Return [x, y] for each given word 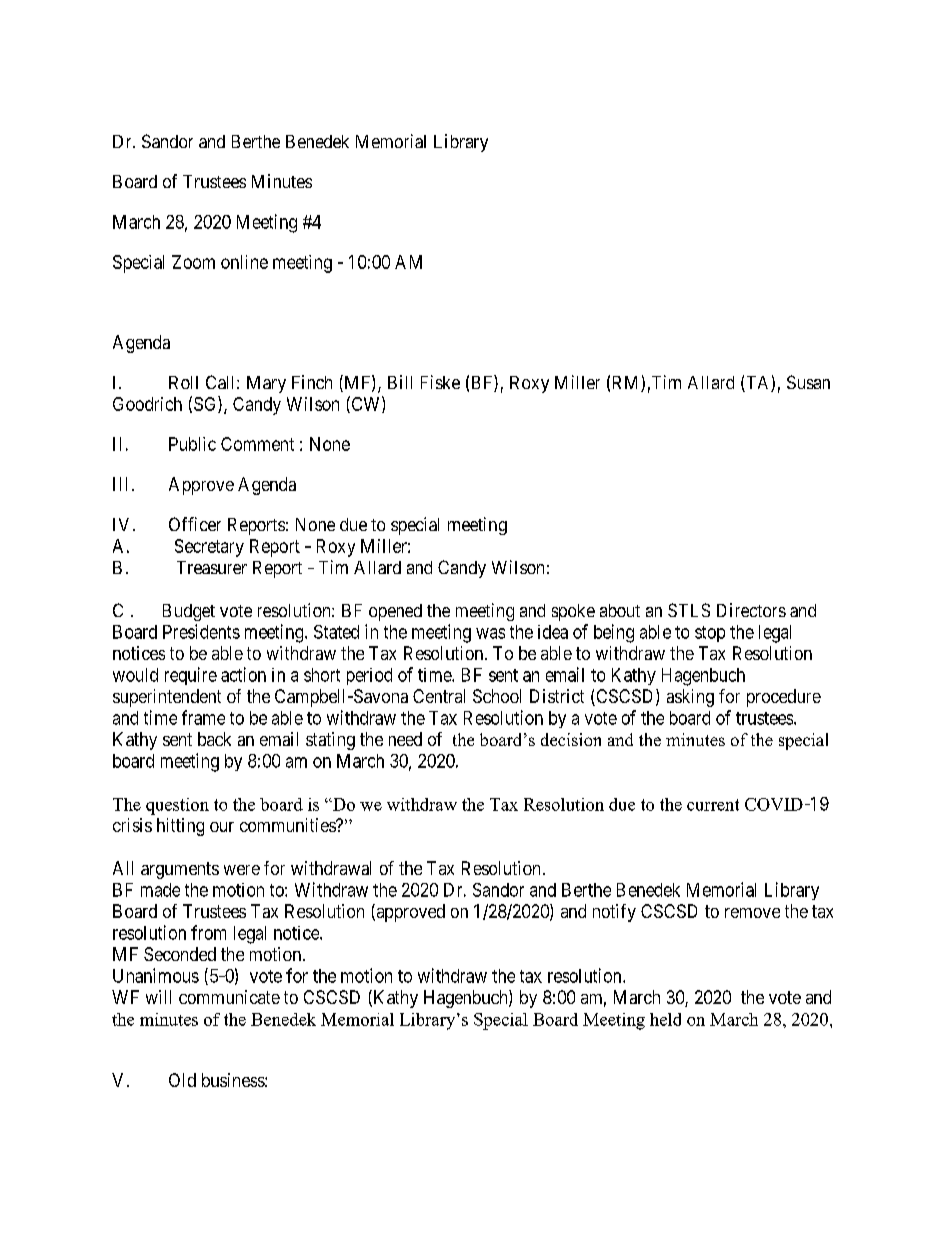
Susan [808, 382]
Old [182, 1080]
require [191, 676]
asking [690, 698]
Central [439, 696]
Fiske [440, 382]
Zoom [193, 262]
